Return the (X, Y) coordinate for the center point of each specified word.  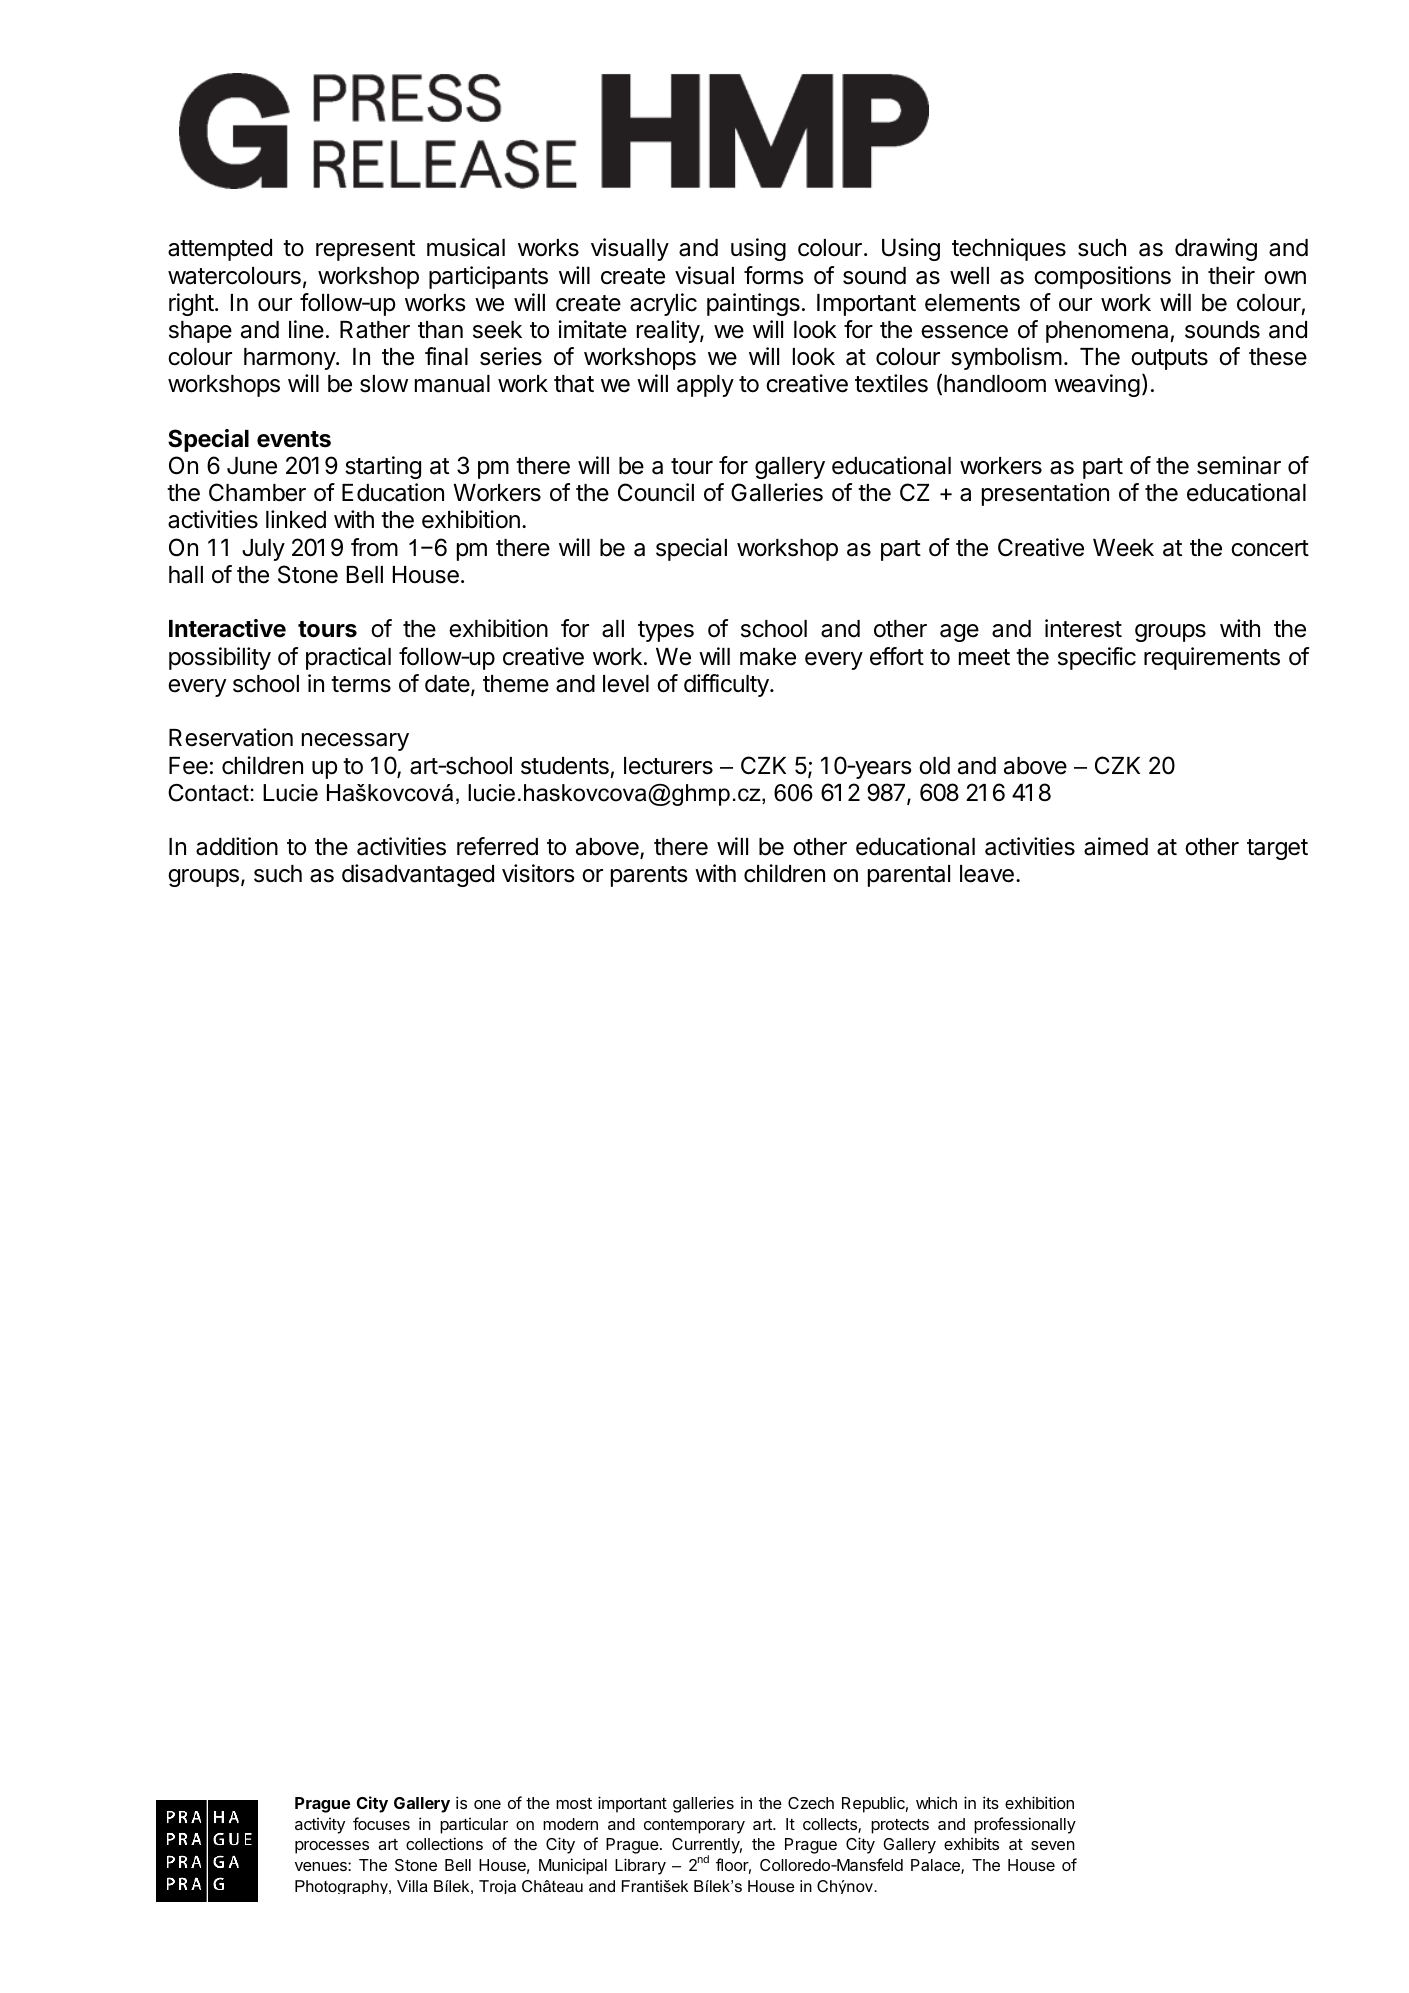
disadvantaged (418, 875)
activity (320, 1826)
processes (332, 1847)
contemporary (694, 1826)
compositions (1102, 277)
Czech (811, 1803)
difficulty (727, 685)
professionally (1025, 1825)
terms (361, 684)
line (306, 329)
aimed (1116, 846)
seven (1053, 1845)
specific (1097, 658)
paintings (753, 304)
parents (649, 876)
